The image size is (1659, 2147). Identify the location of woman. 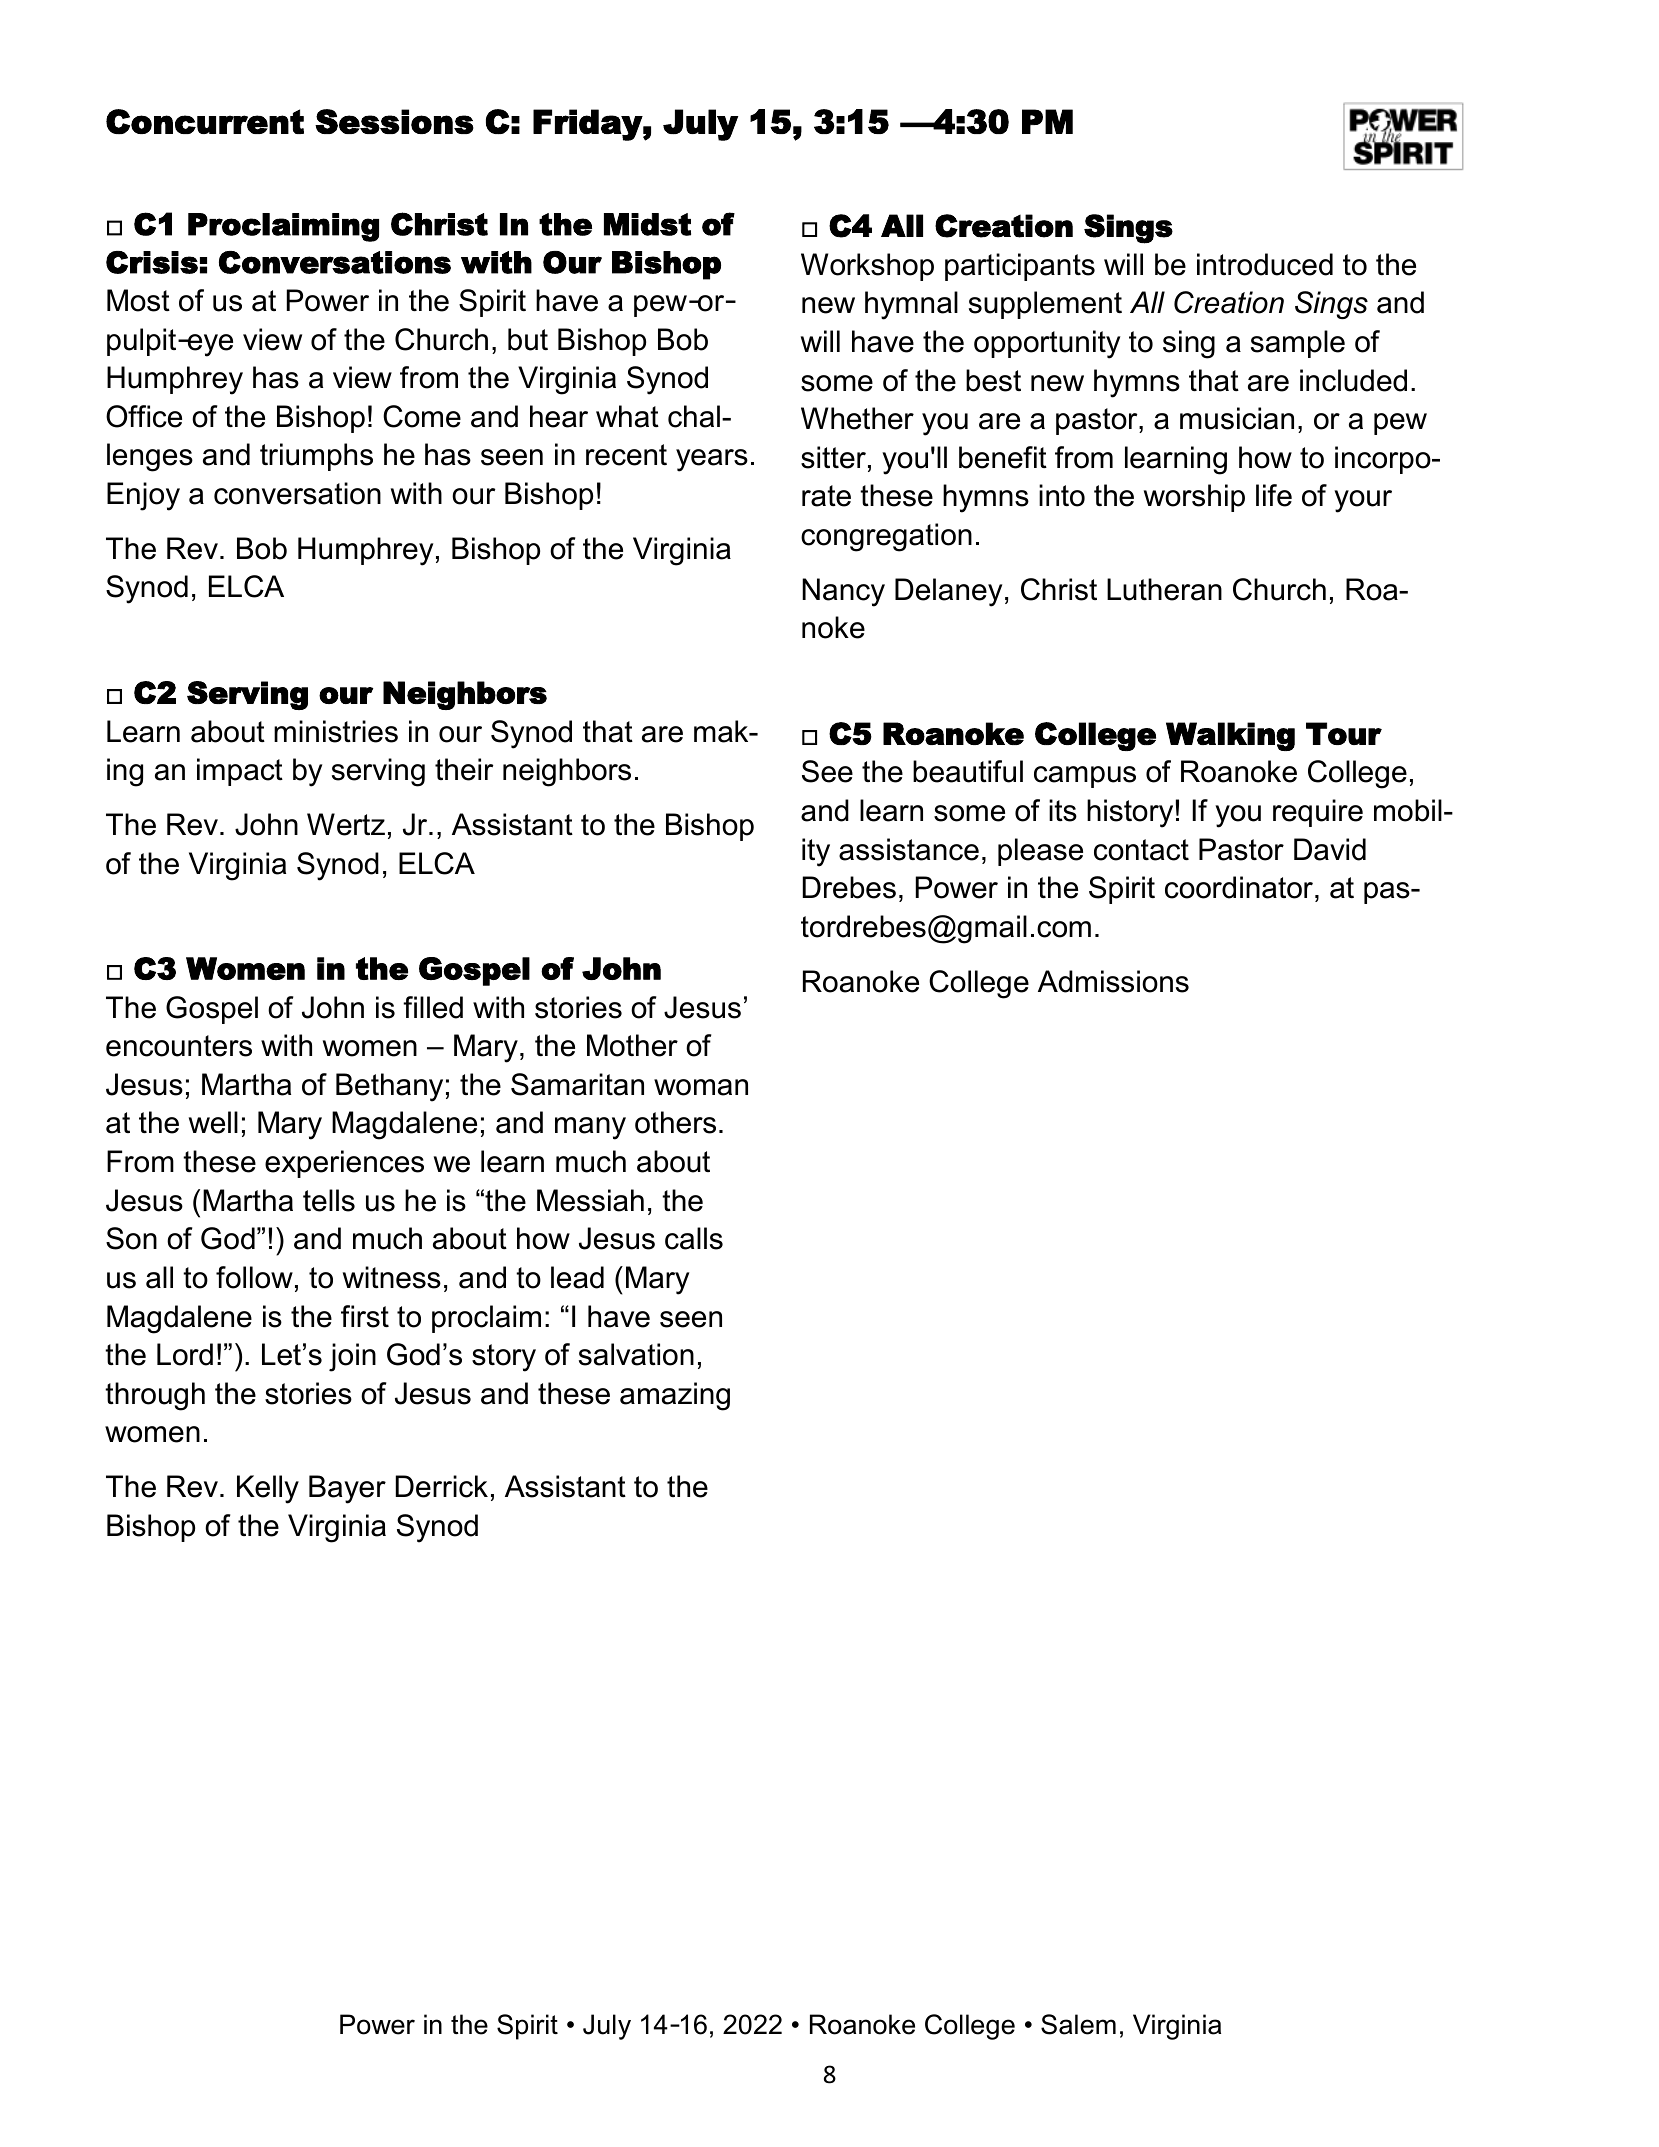
(701, 1087).
